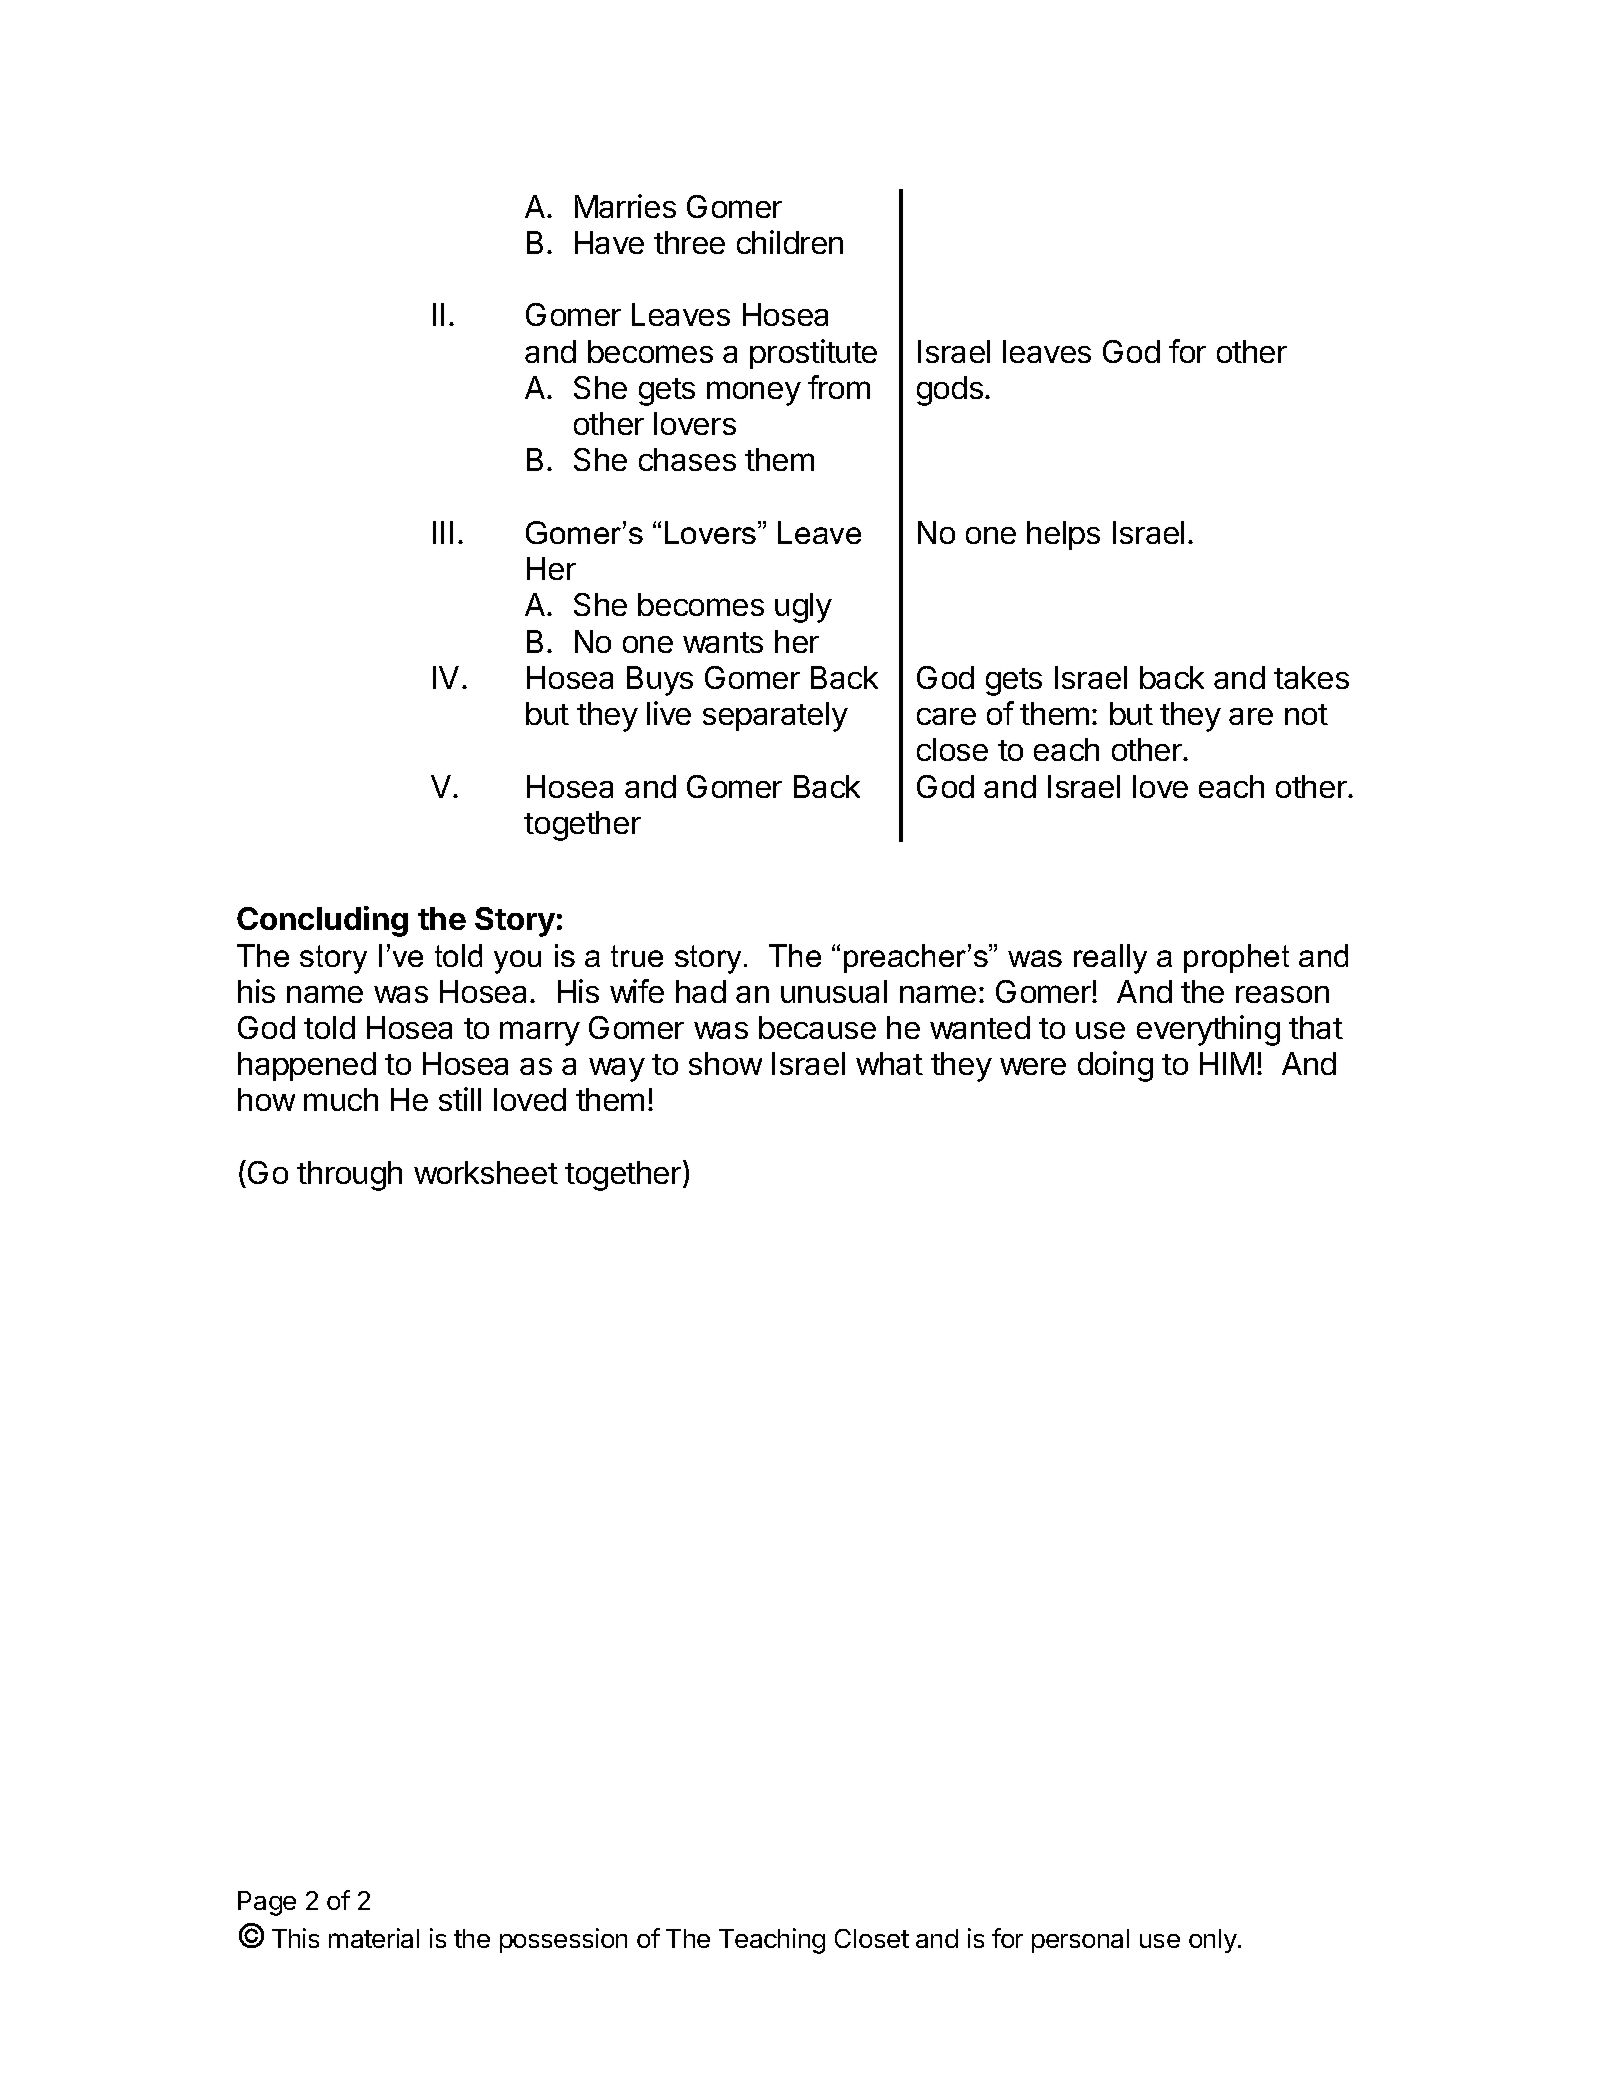  Describe the element at coordinates (609, 242) in the screenshot. I see `Have` at that location.
